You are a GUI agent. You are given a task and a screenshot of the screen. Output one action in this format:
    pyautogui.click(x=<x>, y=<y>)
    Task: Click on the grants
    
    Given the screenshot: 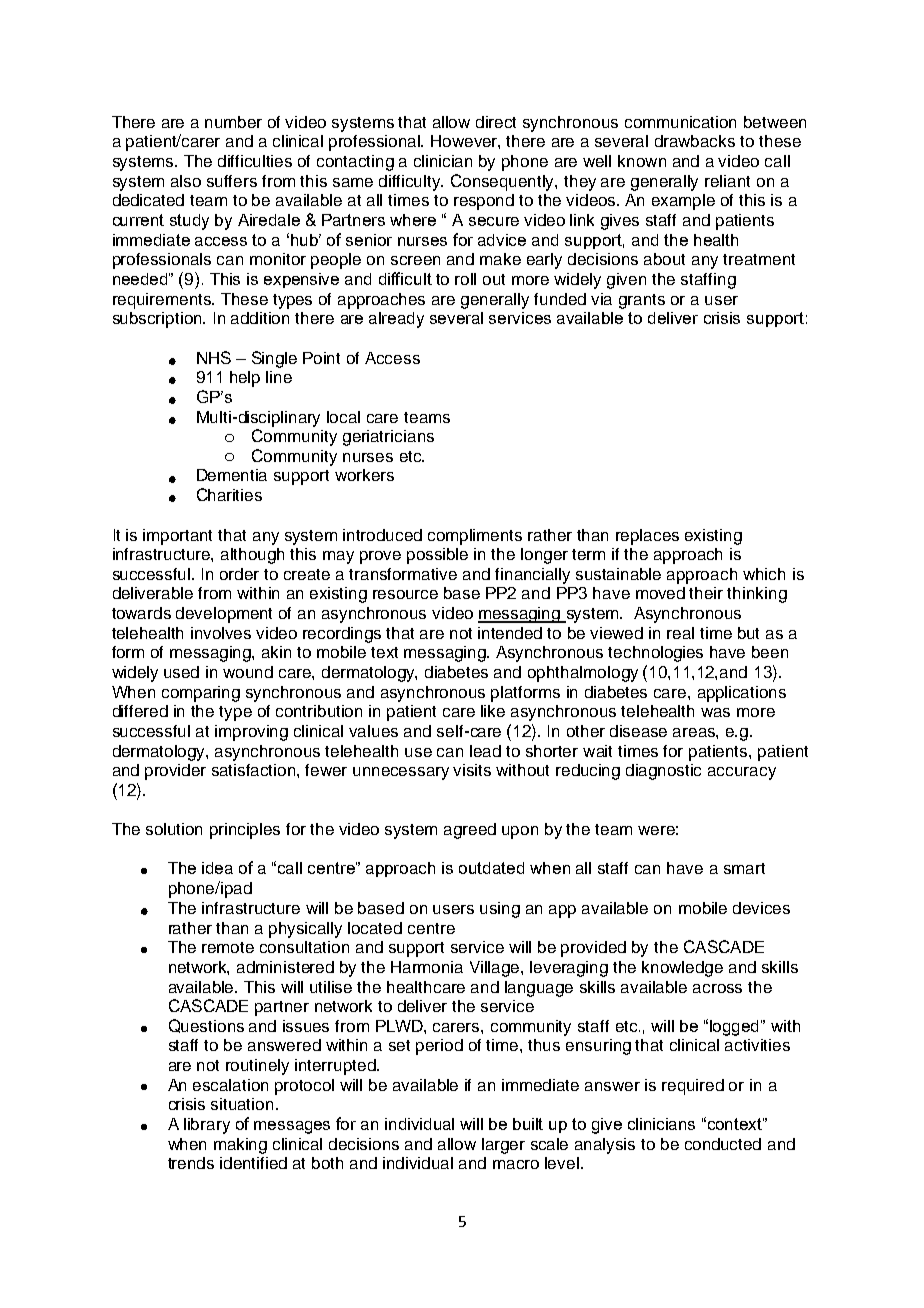 What is the action you would take?
    pyautogui.click(x=642, y=301)
